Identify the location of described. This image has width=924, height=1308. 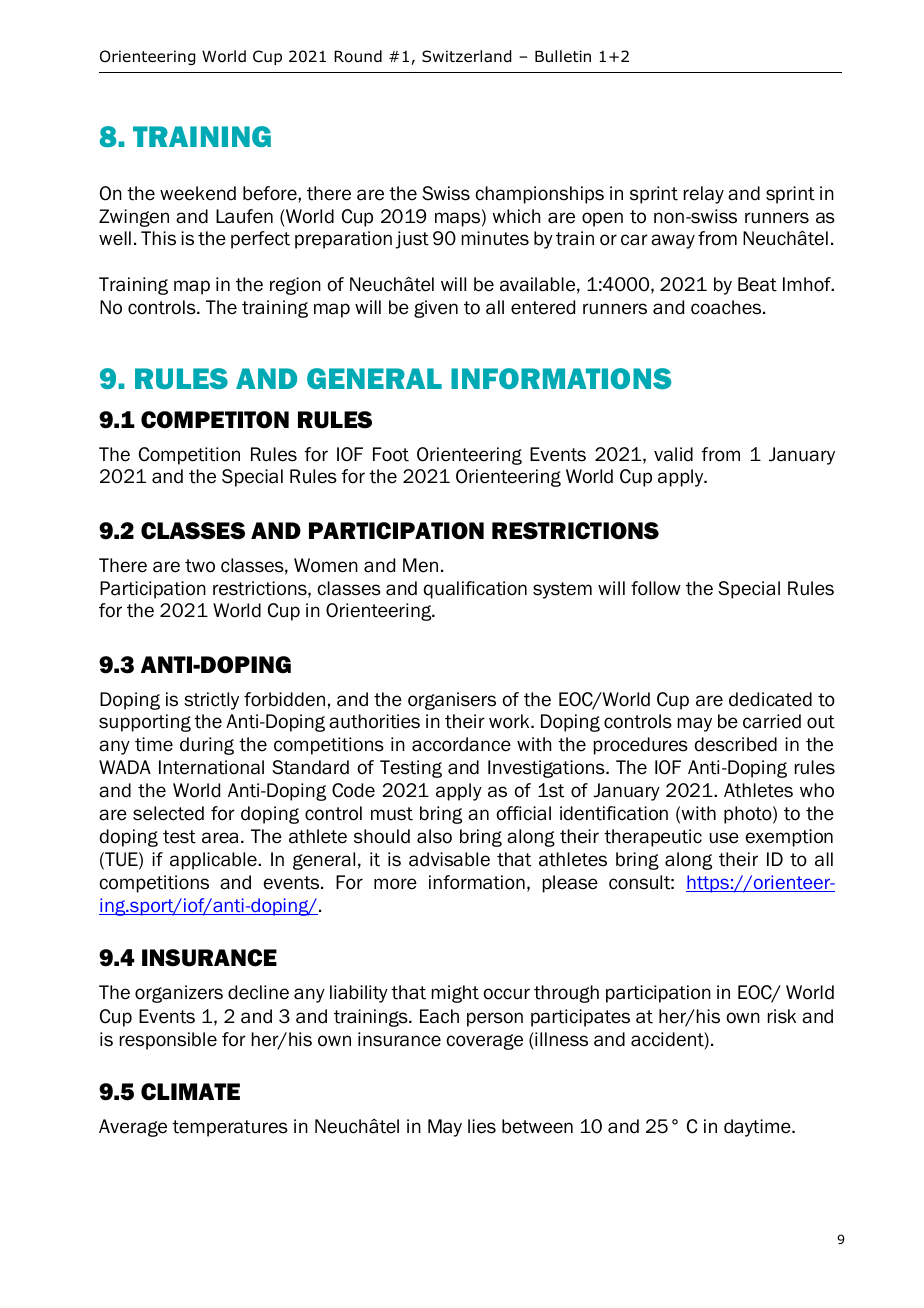
(736, 744).
